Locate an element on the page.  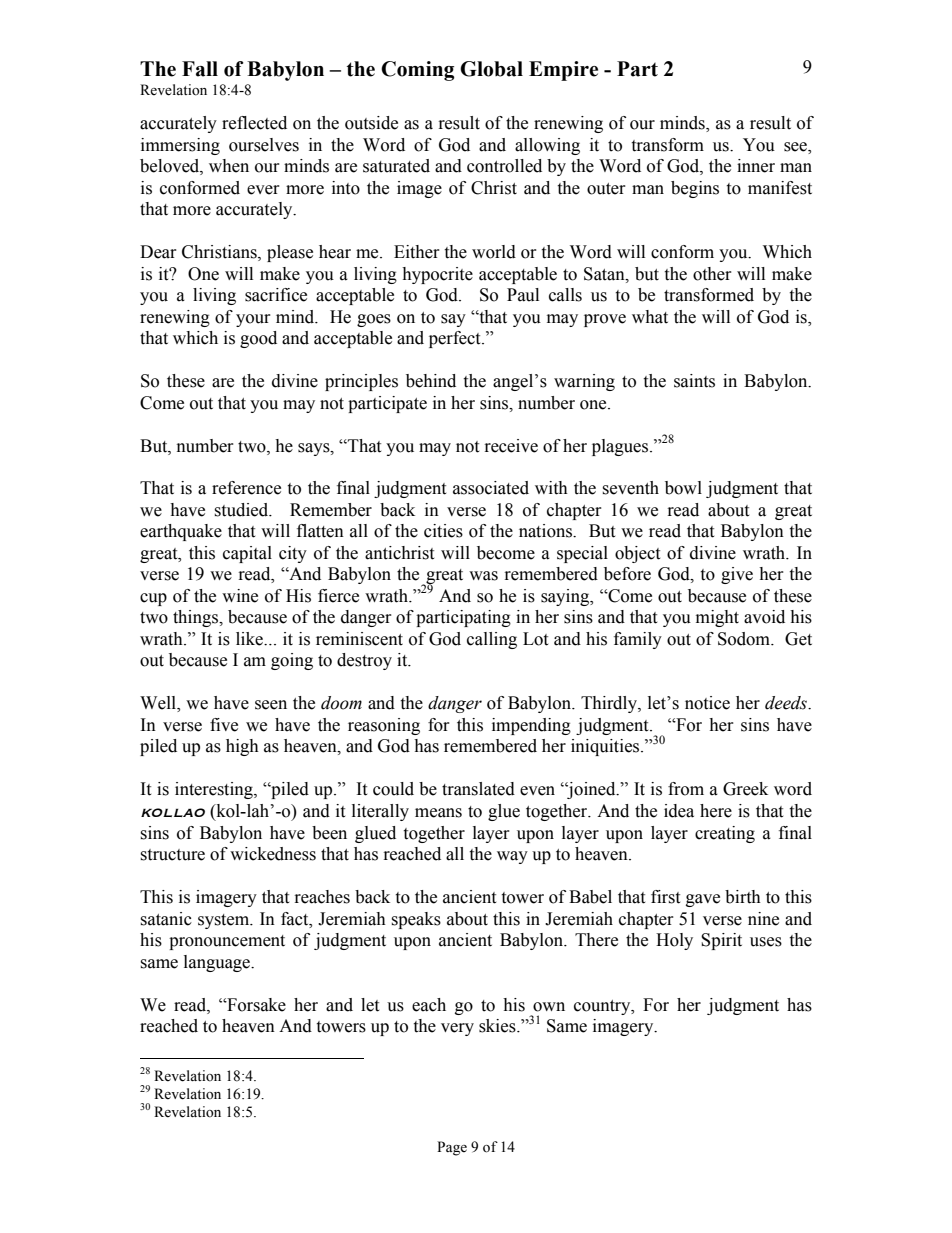
way is located at coordinates (512, 857).
